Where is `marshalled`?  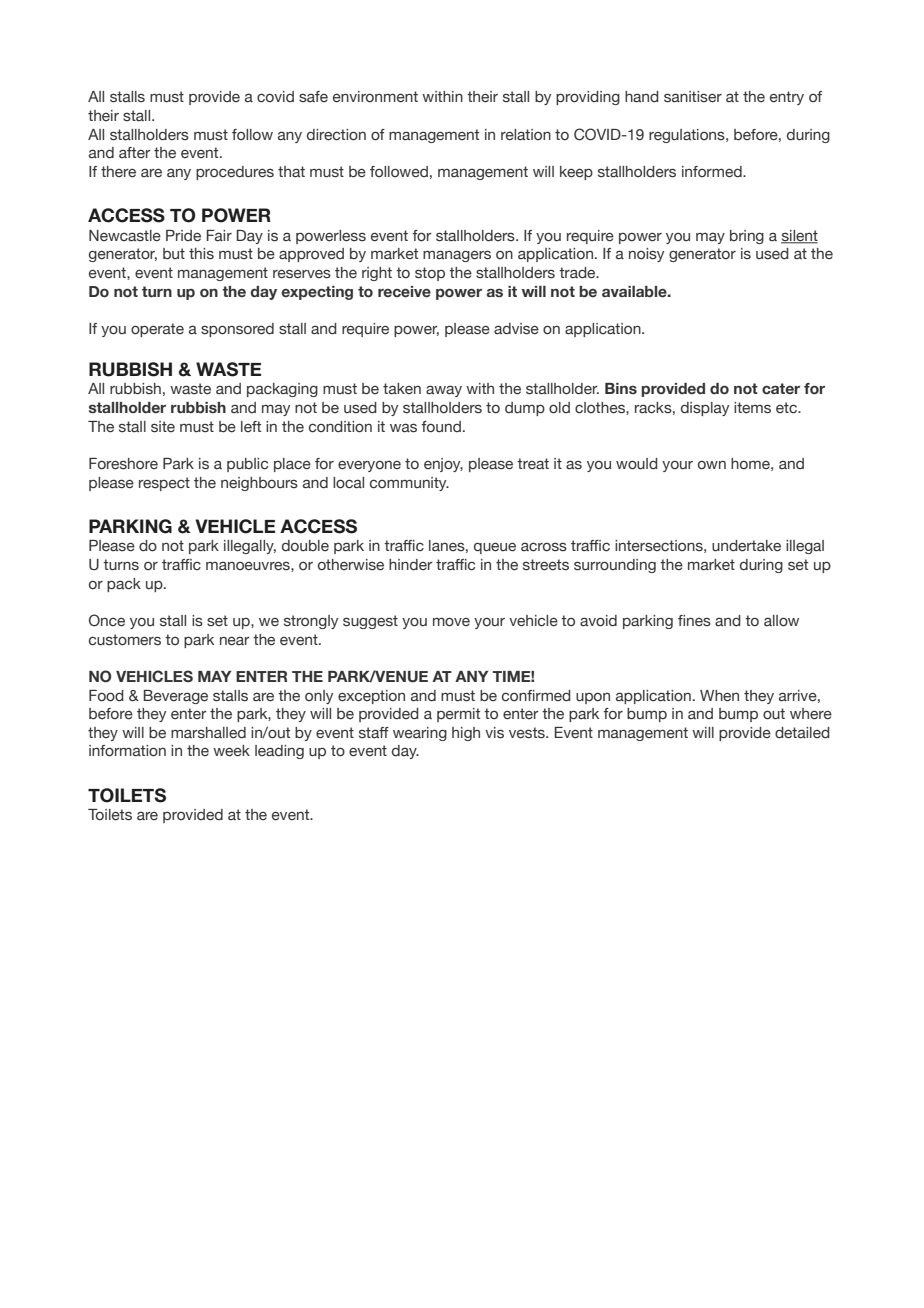 marshalled is located at coordinates (208, 733).
